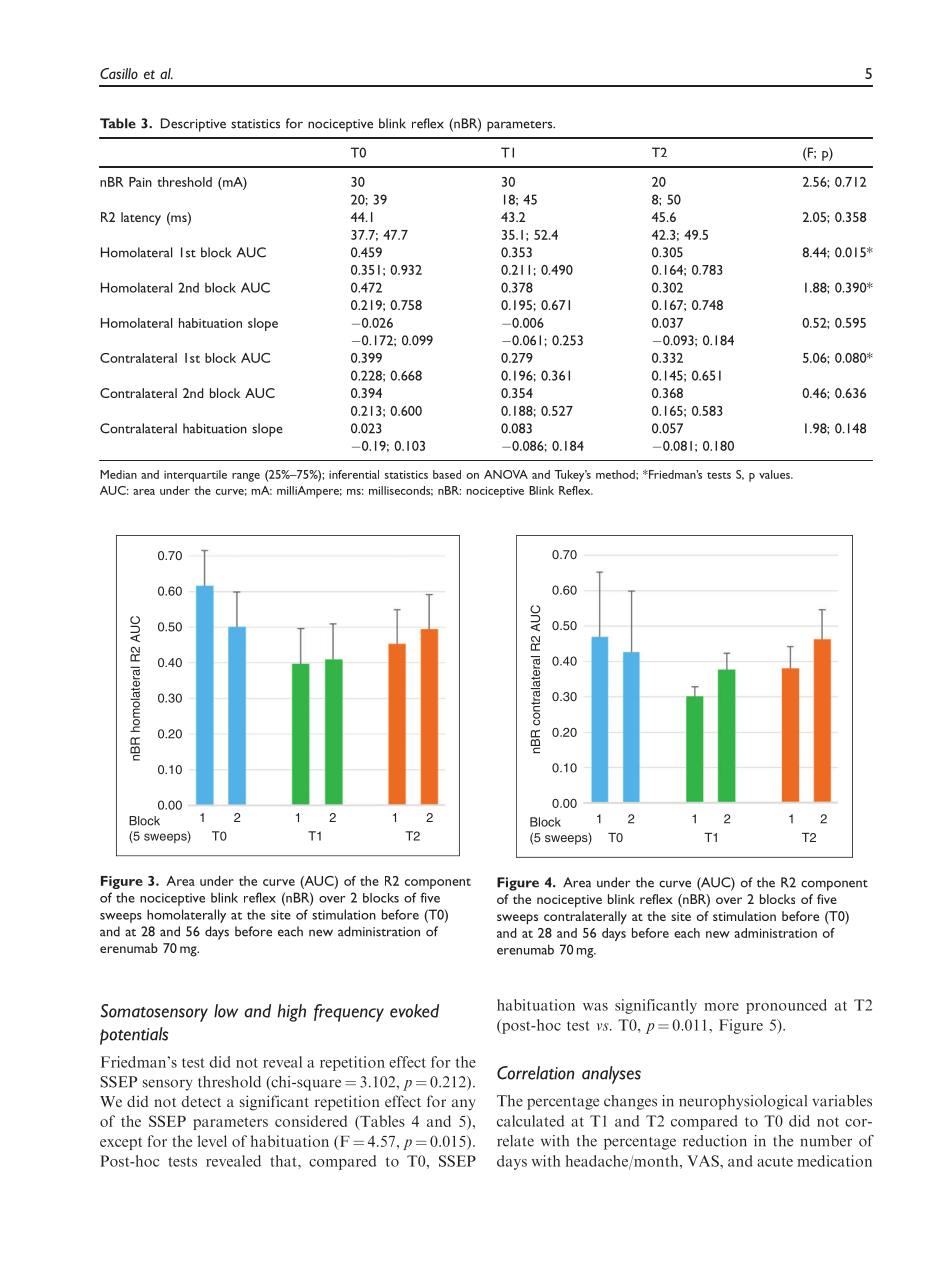 The width and height of the screenshot is (952, 1270). Describe the element at coordinates (721, 1007) in the screenshot. I see `more` at that location.
